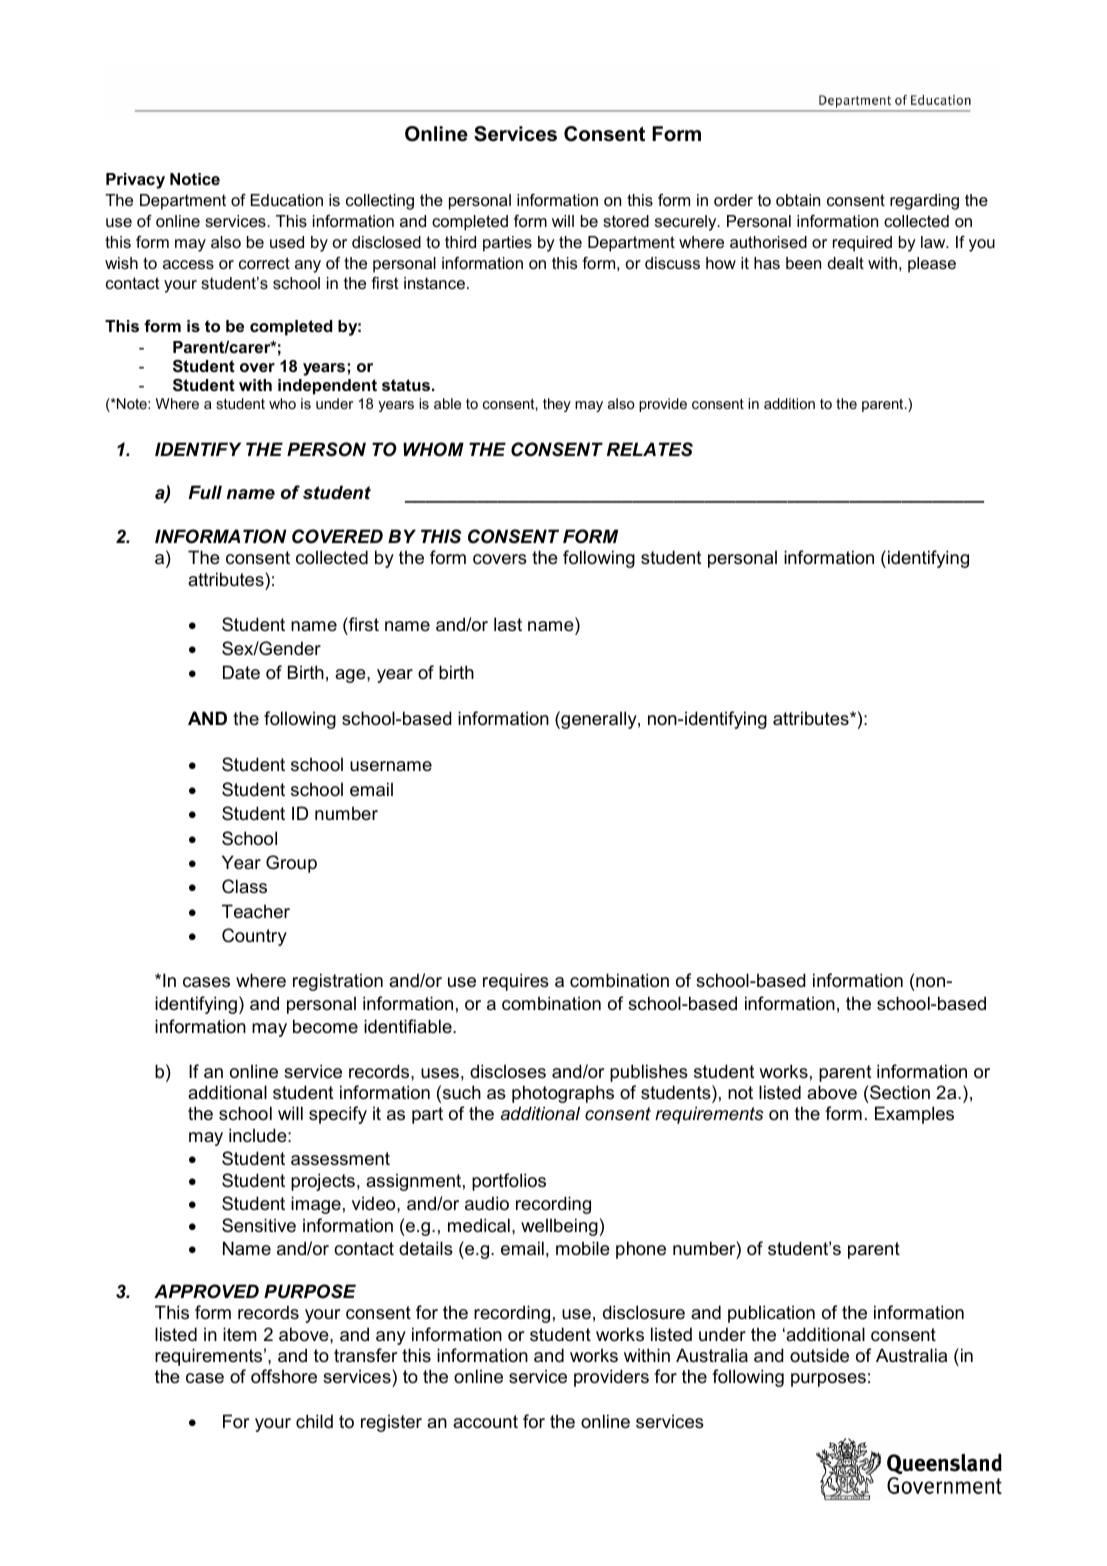  What do you see at coordinates (862, 244) in the page?
I see `required` at bounding box center [862, 244].
